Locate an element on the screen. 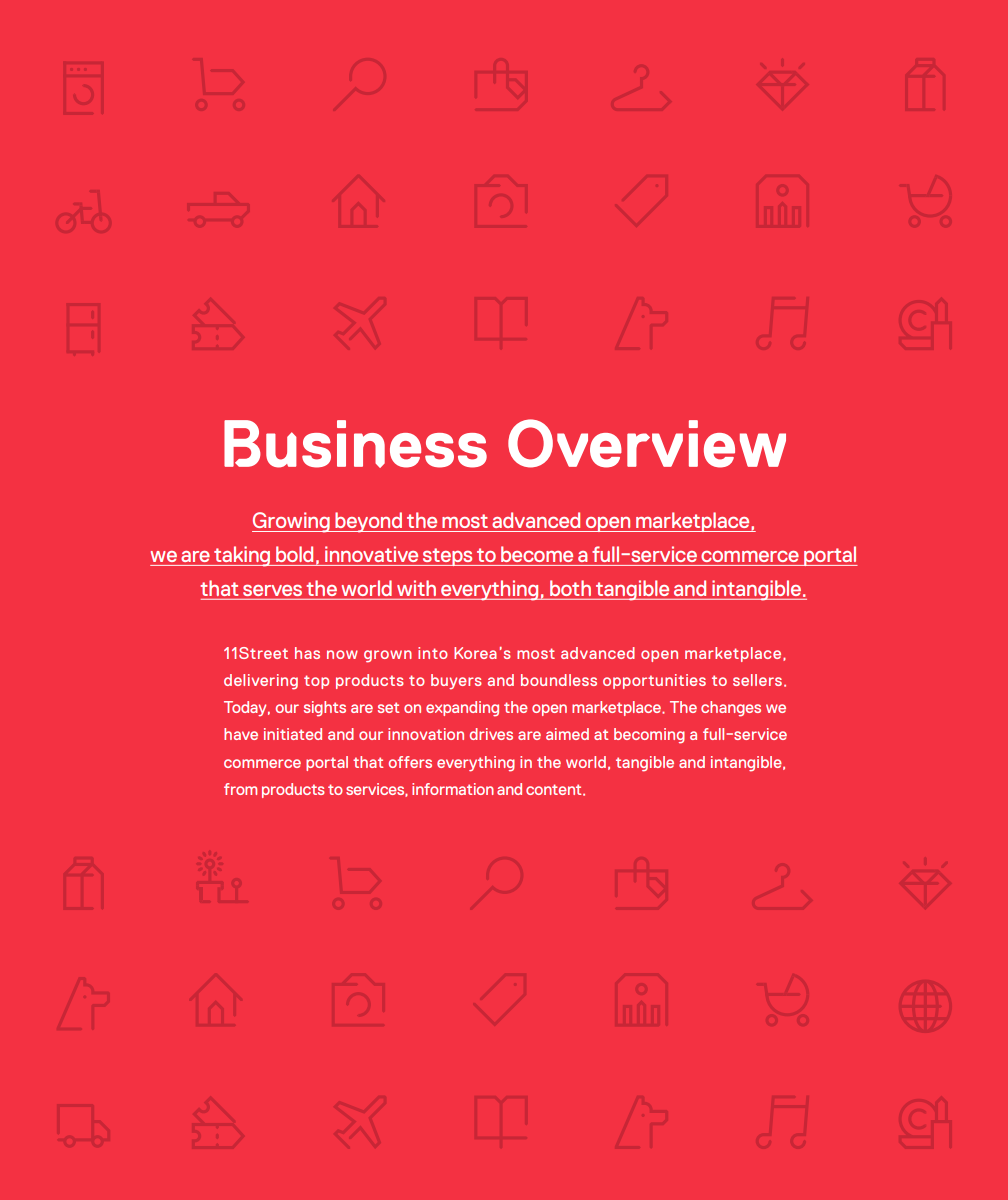 This screenshot has width=1008, height=1200. information is located at coordinates (453, 789).
